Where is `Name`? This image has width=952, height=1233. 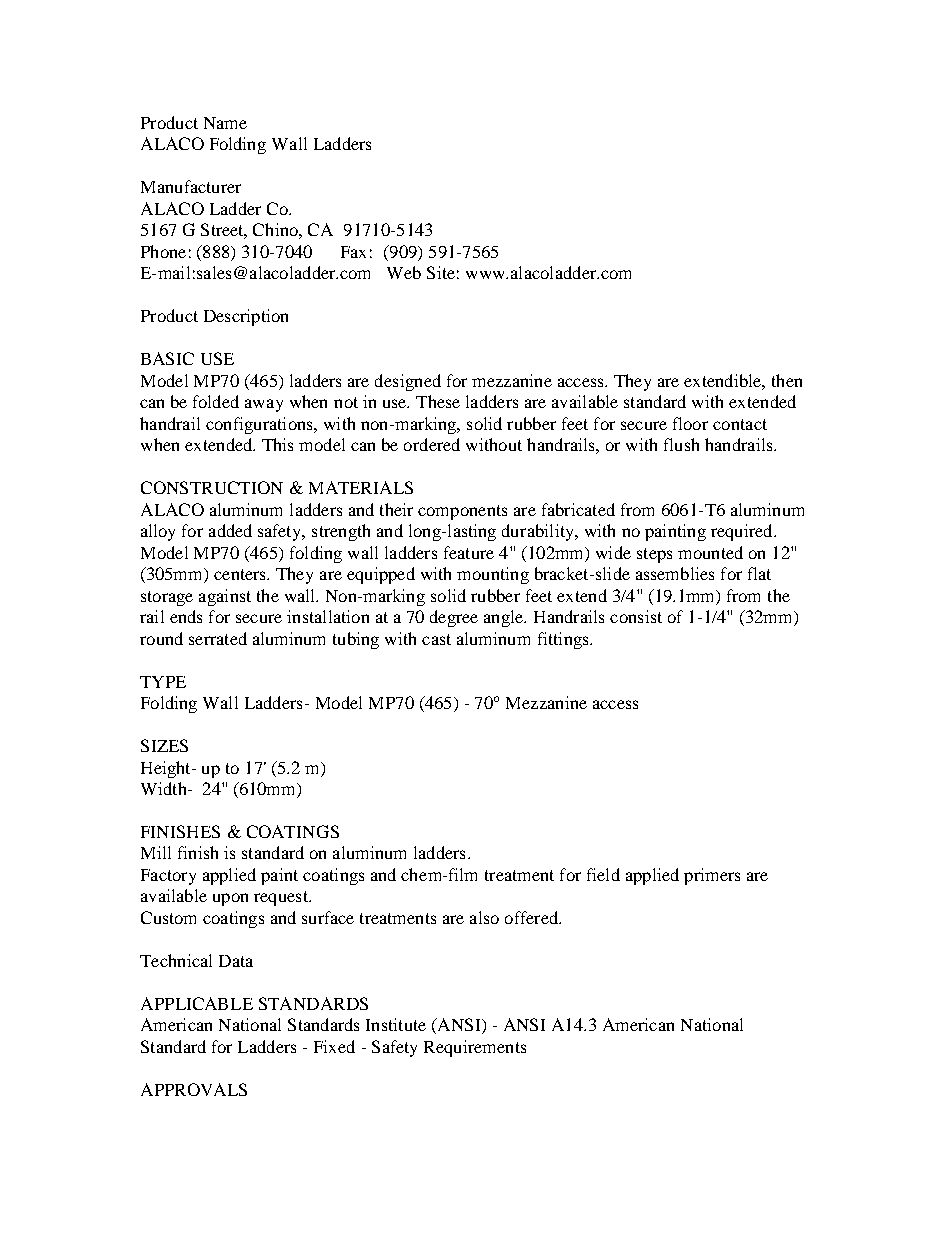
Name is located at coordinates (225, 123).
